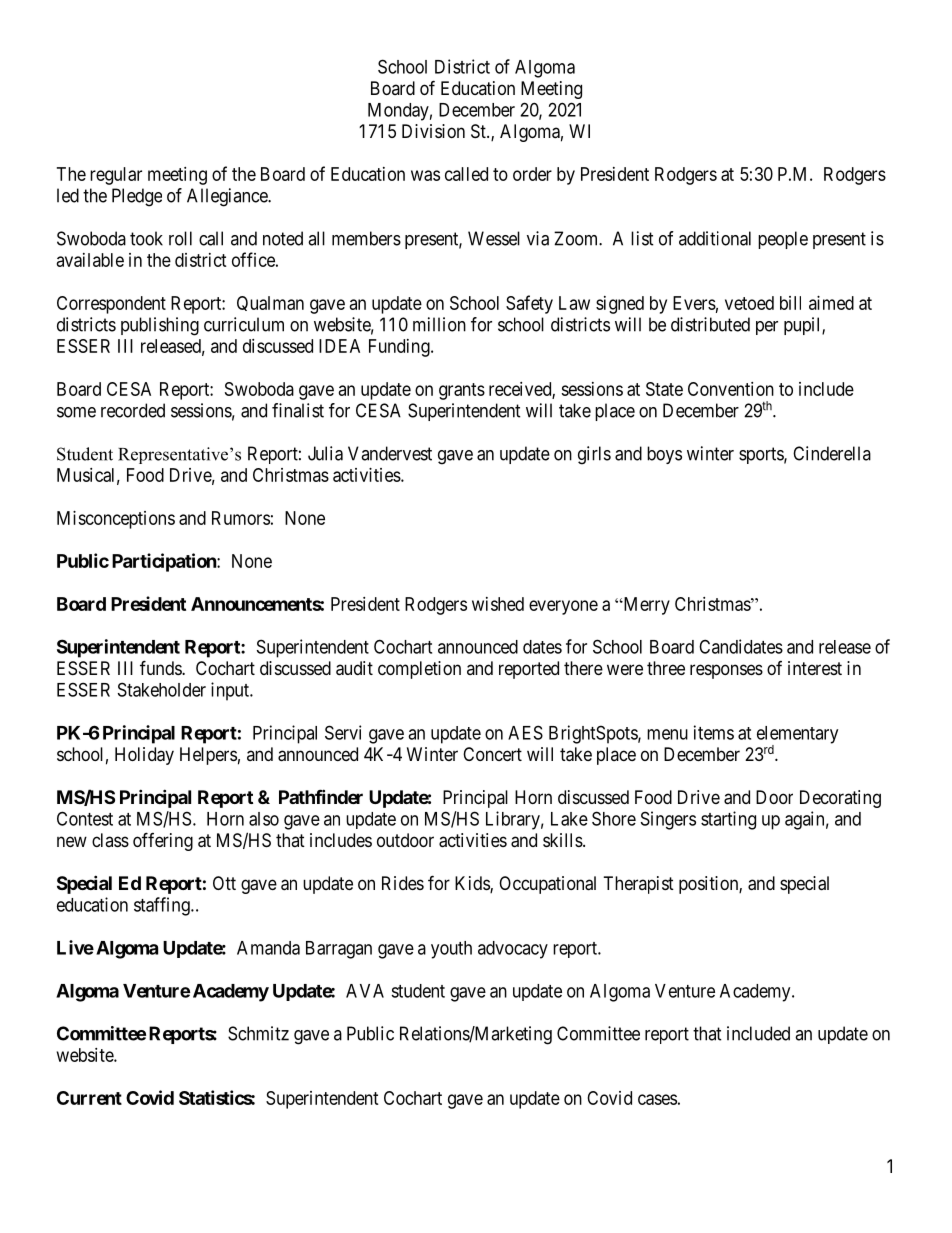 This screenshot has width=952, height=1233. What do you see at coordinates (116, 176) in the screenshot?
I see `regular` at bounding box center [116, 176].
